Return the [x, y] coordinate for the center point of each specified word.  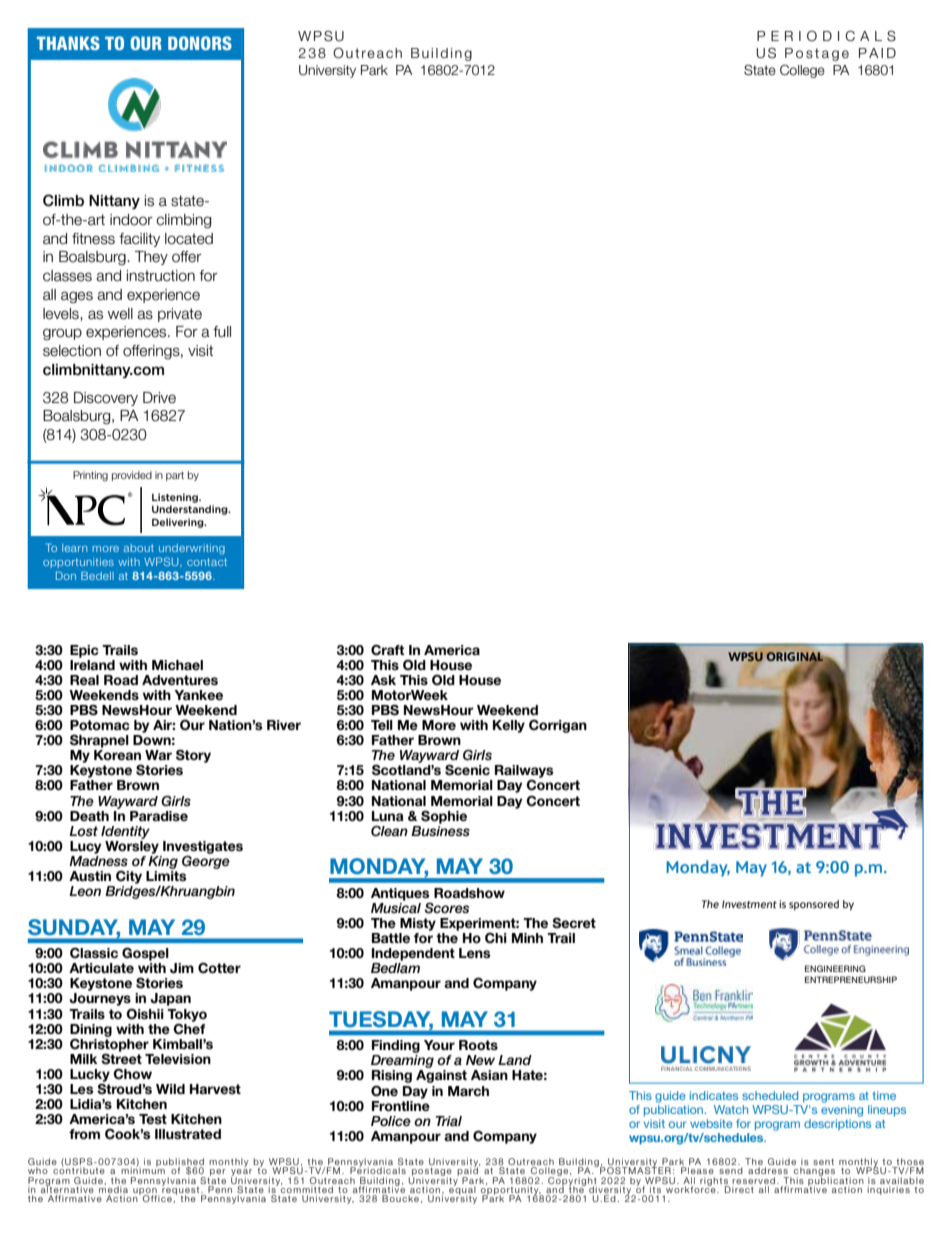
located [189, 239]
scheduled [770, 1095]
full [222, 332]
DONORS [200, 43]
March [468, 1091]
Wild [170, 1089]
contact [207, 562]
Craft [387, 650]
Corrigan [558, 726]
